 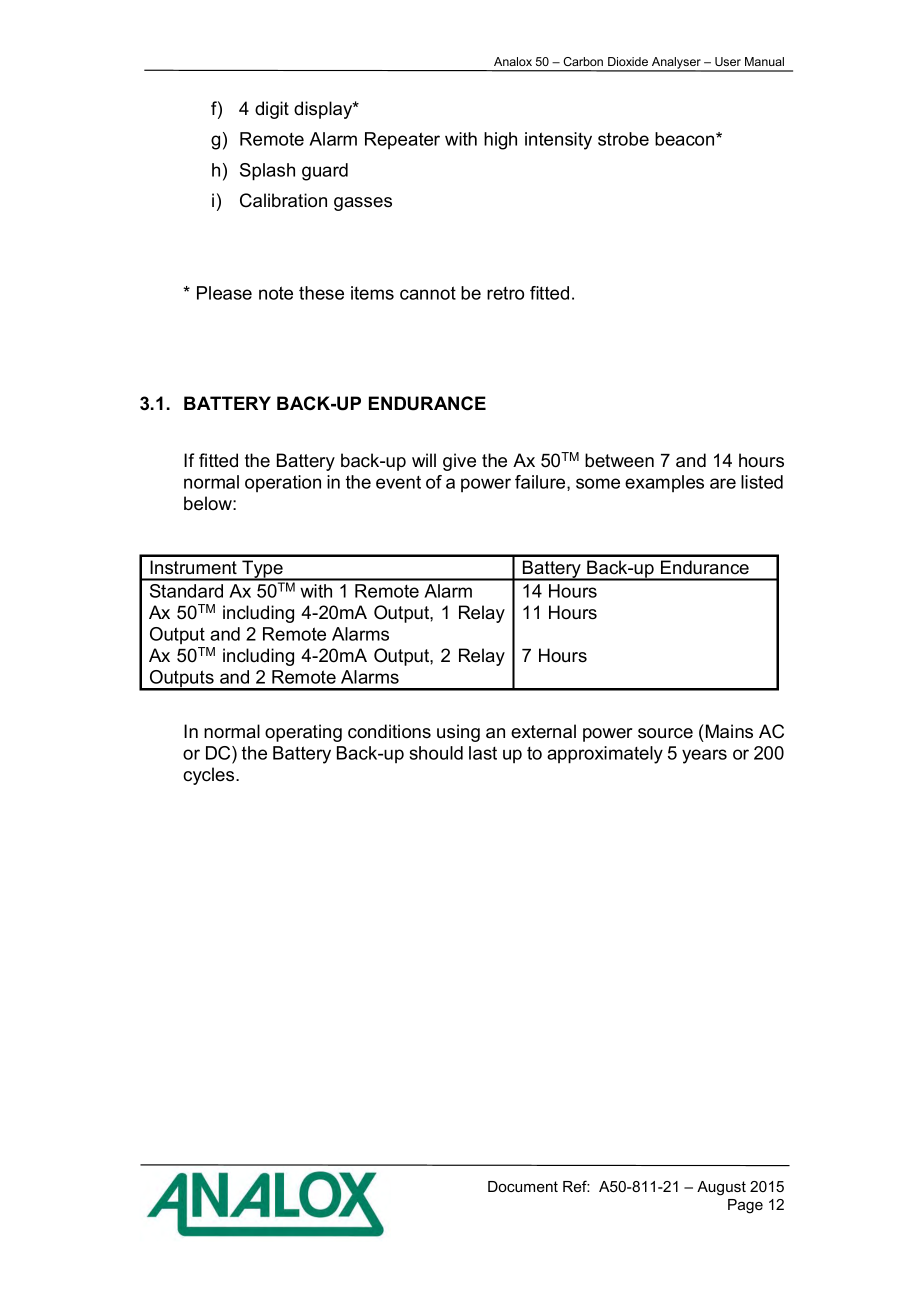 What do you see at coordinates (186, 591) in the image?
I see `Standard` at bounding box center [186, 591].
